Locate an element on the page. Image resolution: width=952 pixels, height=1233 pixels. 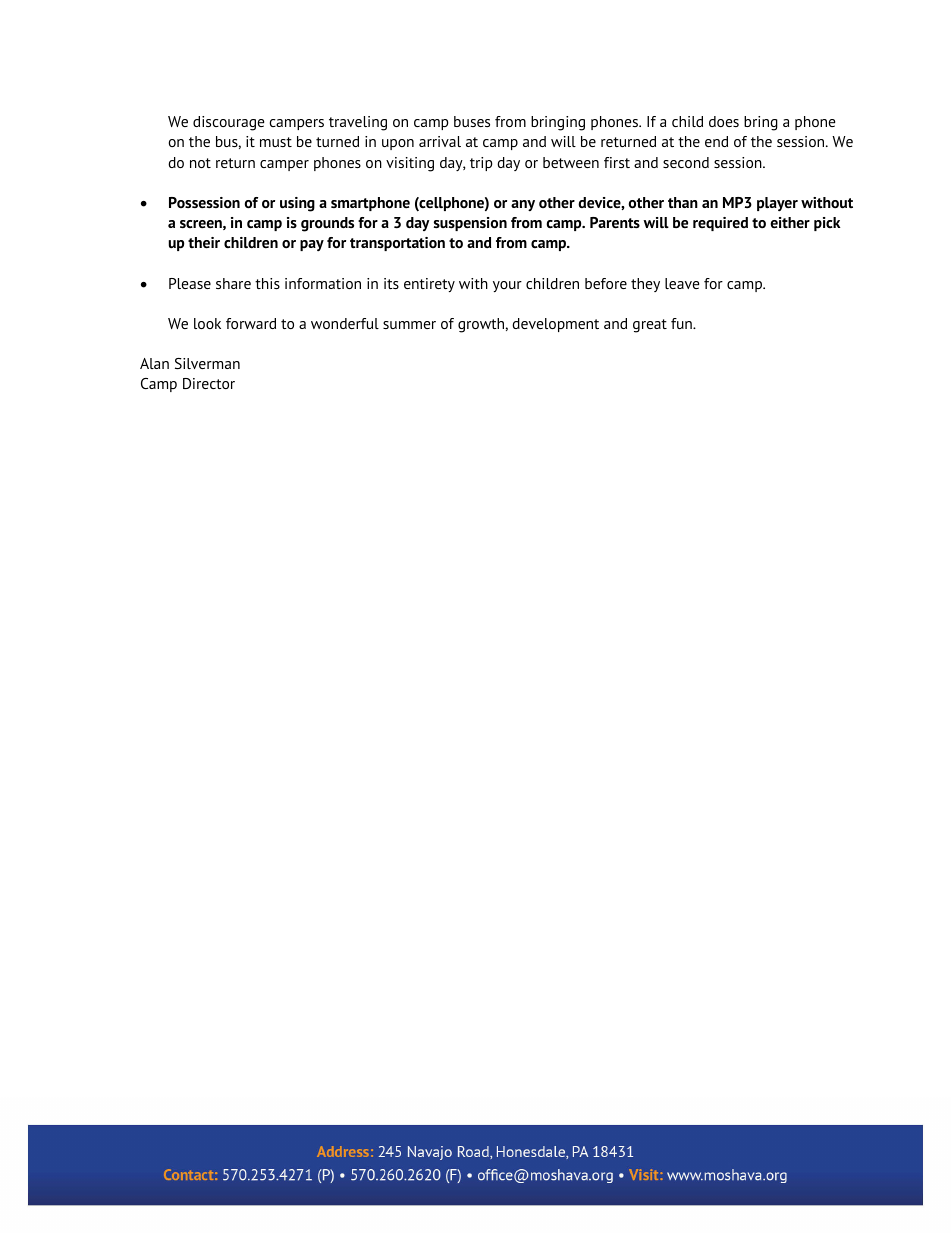
required is located at coordinates (720, 224).
